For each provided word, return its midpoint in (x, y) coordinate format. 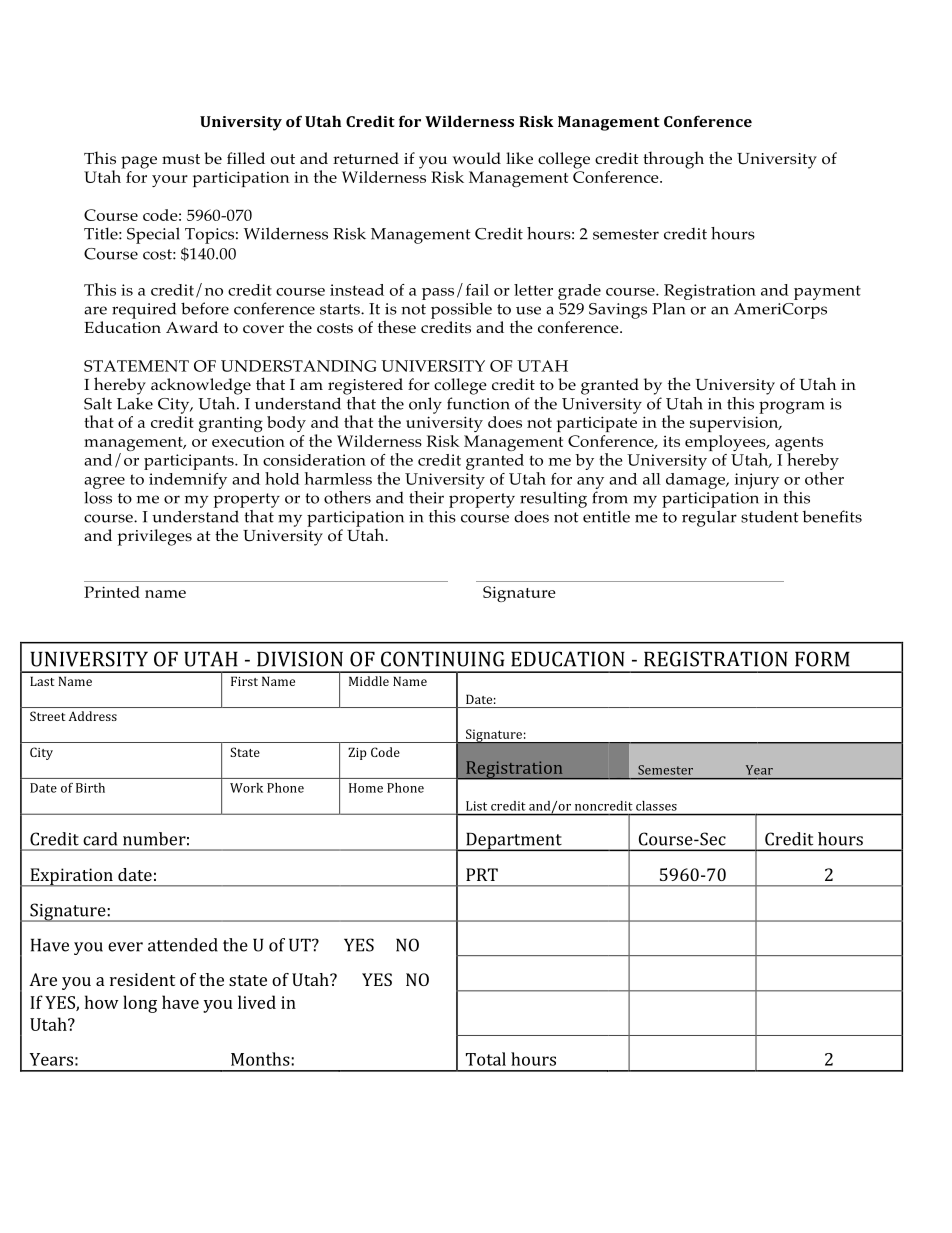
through (673, 160)
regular (709, 518)
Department (514, 841)
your (170, 181)
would (477, 158)
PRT (482, 874)
